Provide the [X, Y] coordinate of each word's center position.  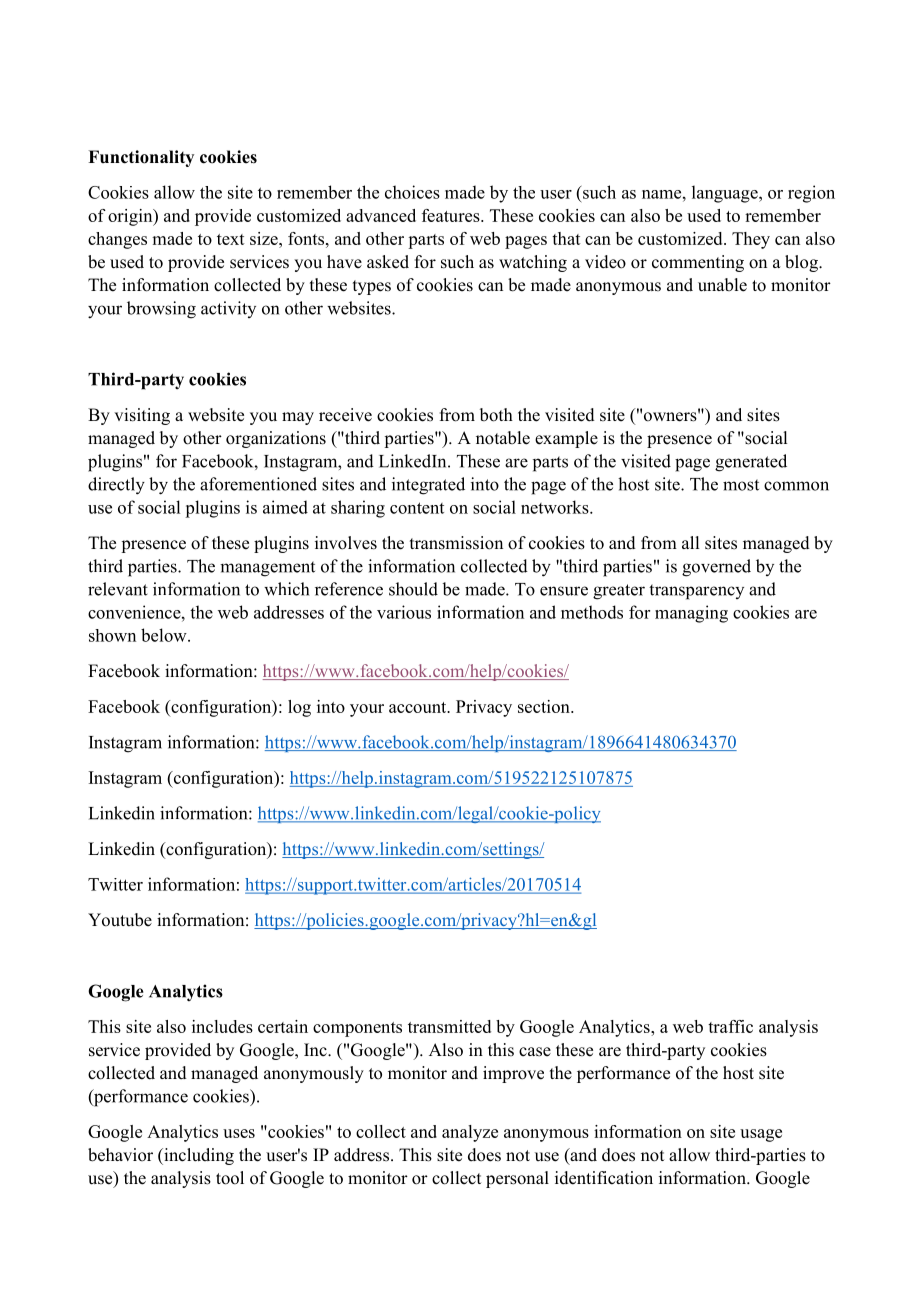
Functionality [141, 158]
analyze [470, 1133]
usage [761, 1135]
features [452, 215]
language [726, 194]
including [198, 1156]
